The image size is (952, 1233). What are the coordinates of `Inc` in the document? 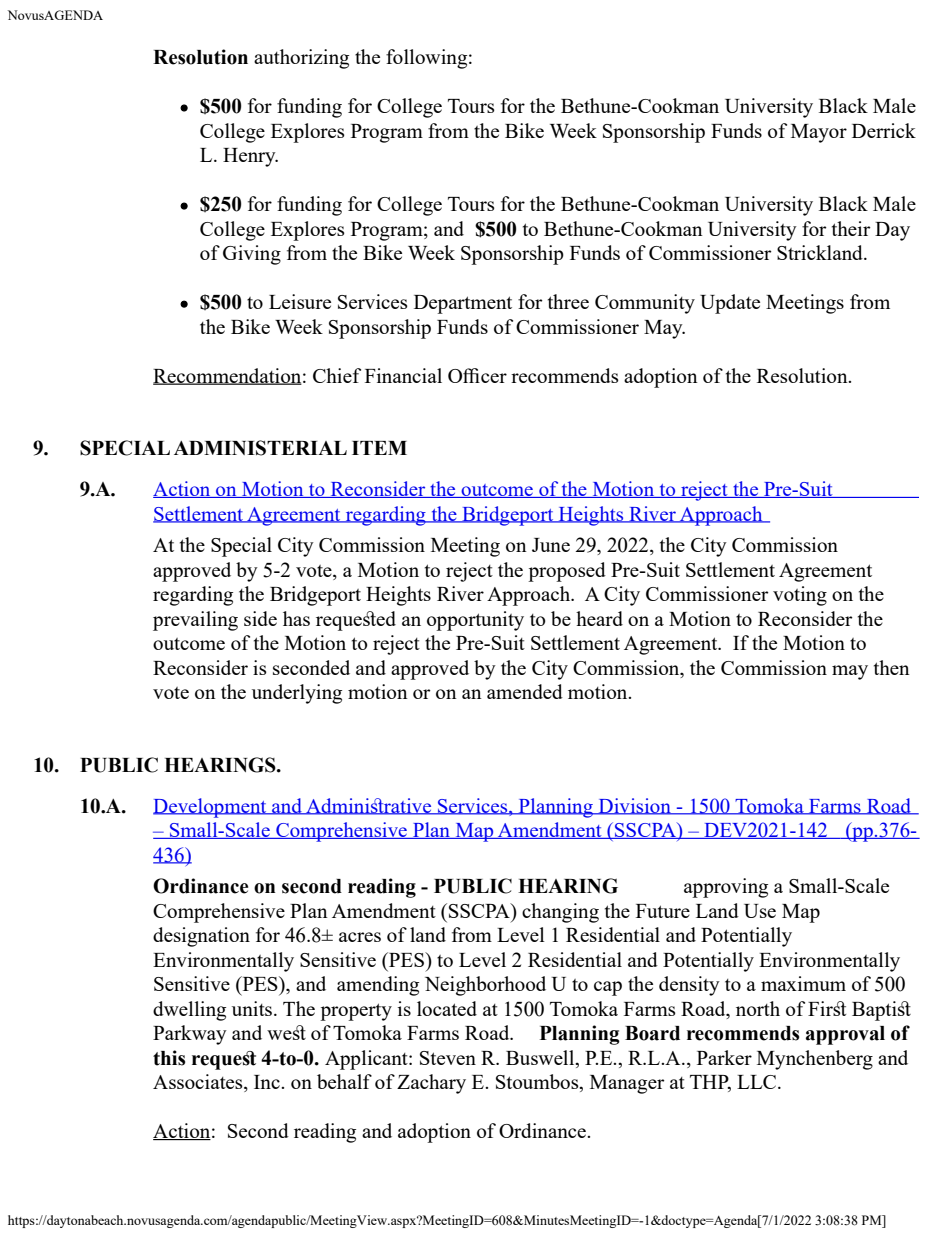 It's located at (268, 1082).
